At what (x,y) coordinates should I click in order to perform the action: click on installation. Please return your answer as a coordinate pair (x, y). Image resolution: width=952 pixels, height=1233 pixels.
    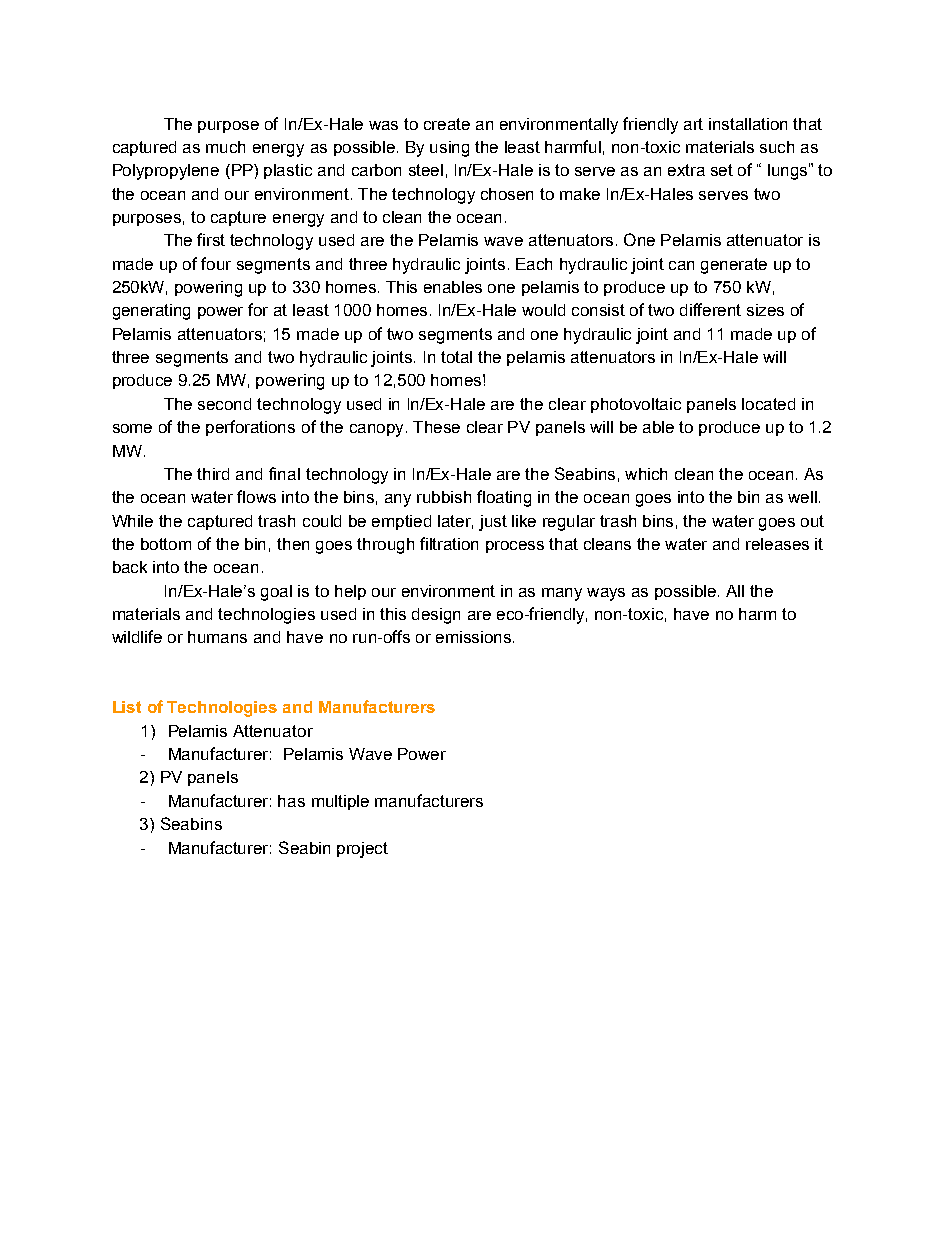
    Looking at the image, I should click on (748, 124).
